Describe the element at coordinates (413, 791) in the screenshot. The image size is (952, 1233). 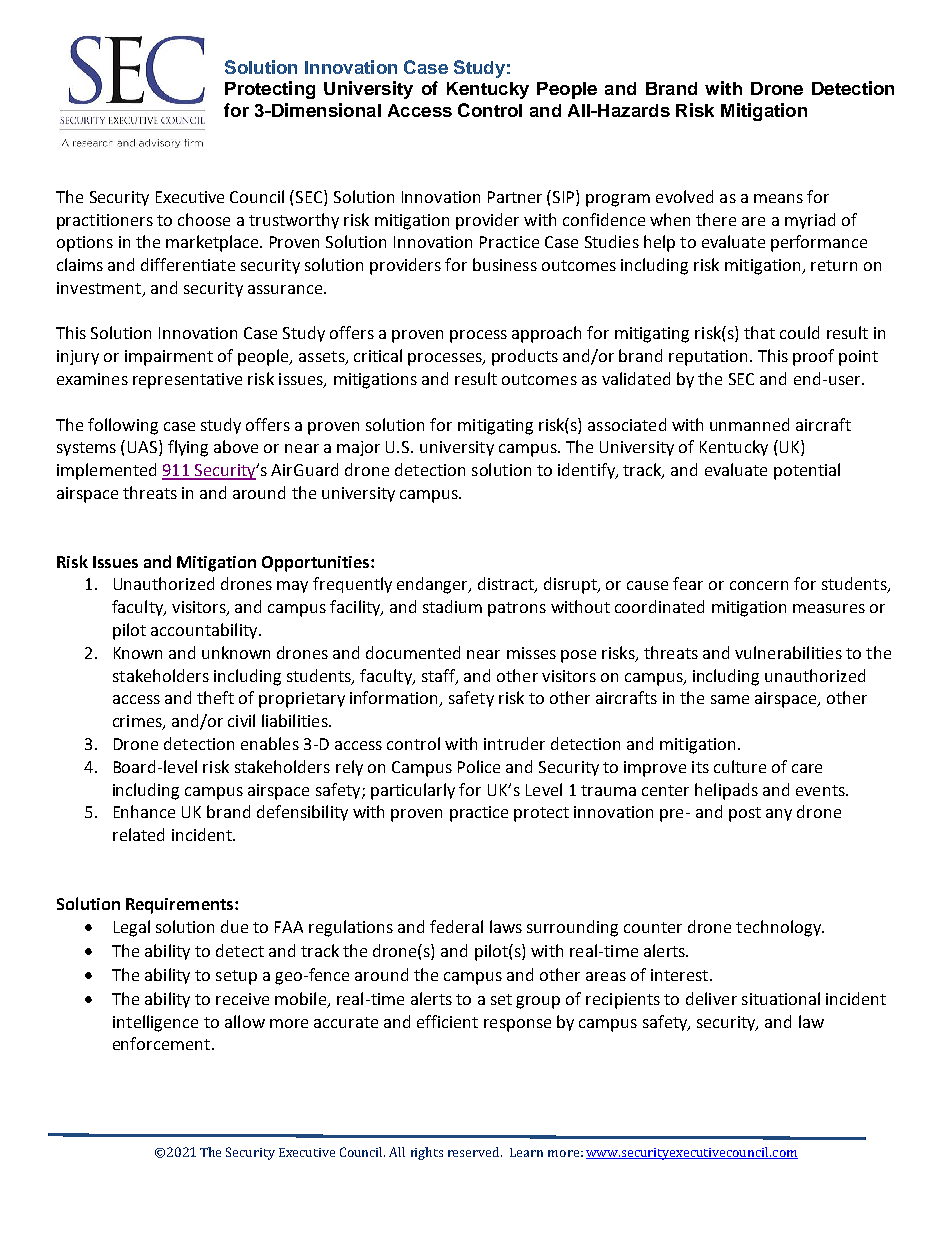
I see `particularly` at that location.
